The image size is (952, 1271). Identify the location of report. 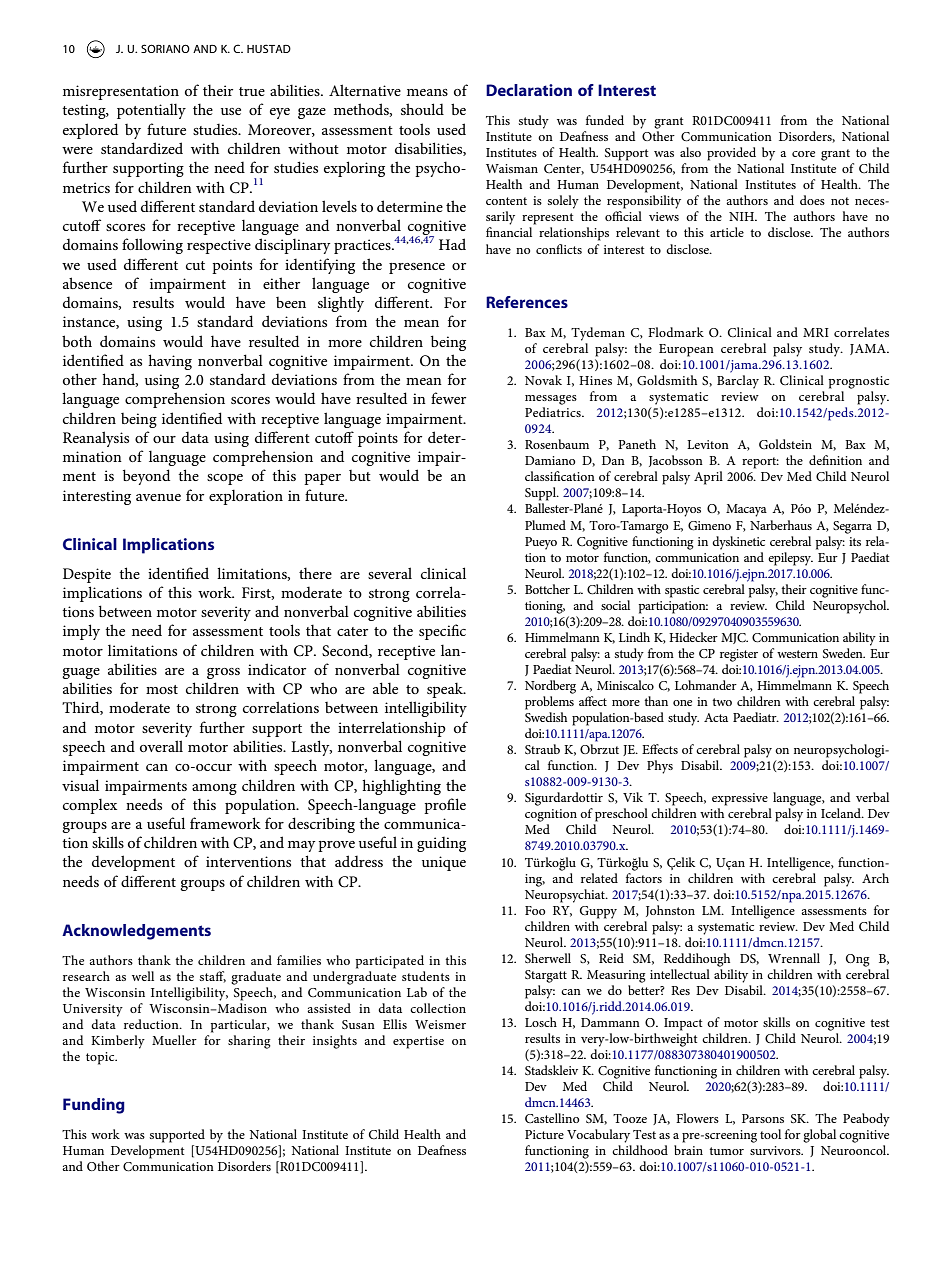
(760, 463).
